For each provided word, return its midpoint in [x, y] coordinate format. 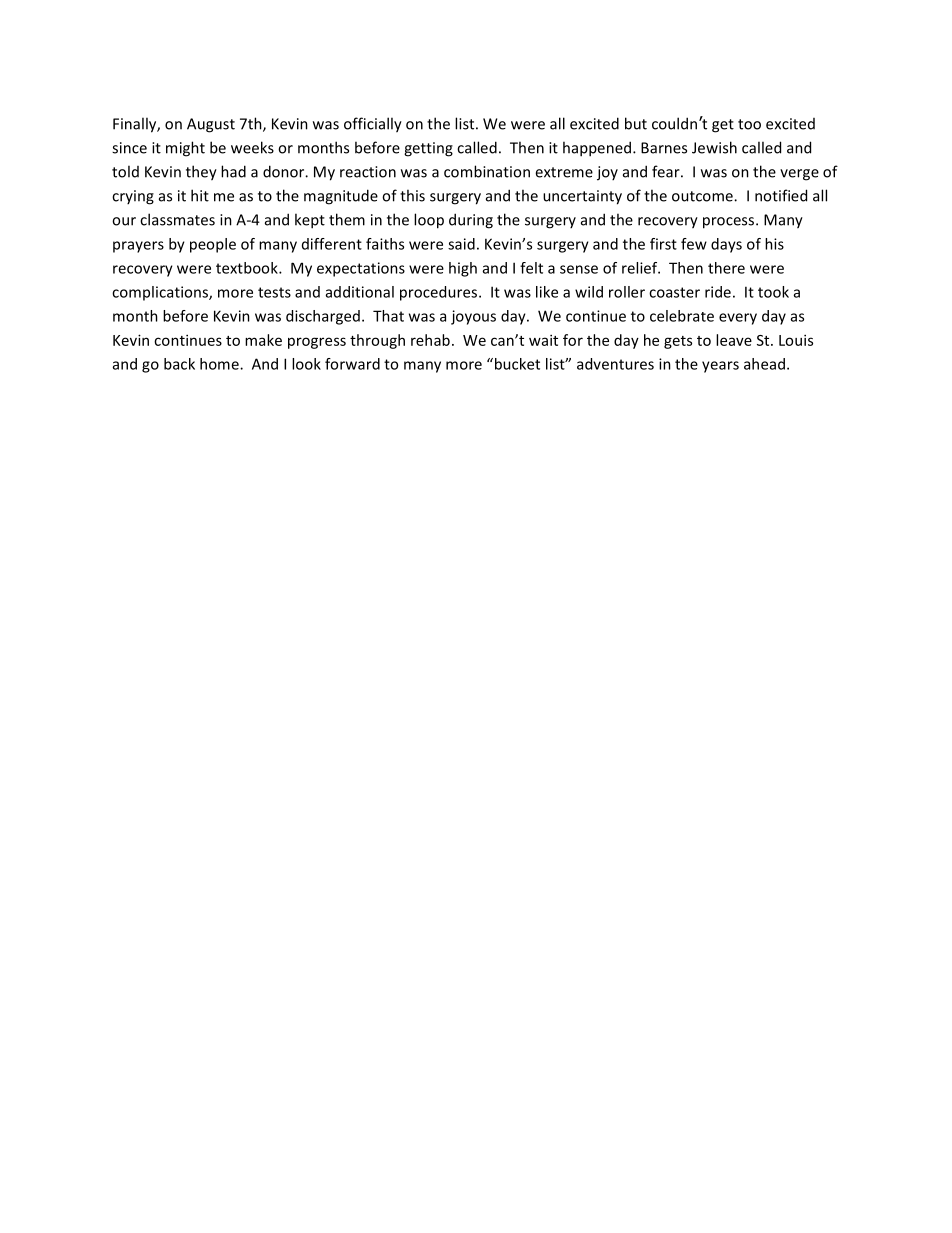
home [220, 364]
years [720, 367]
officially [373, 125]
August [211, 125]
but [636, 123]
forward [352, 364]
